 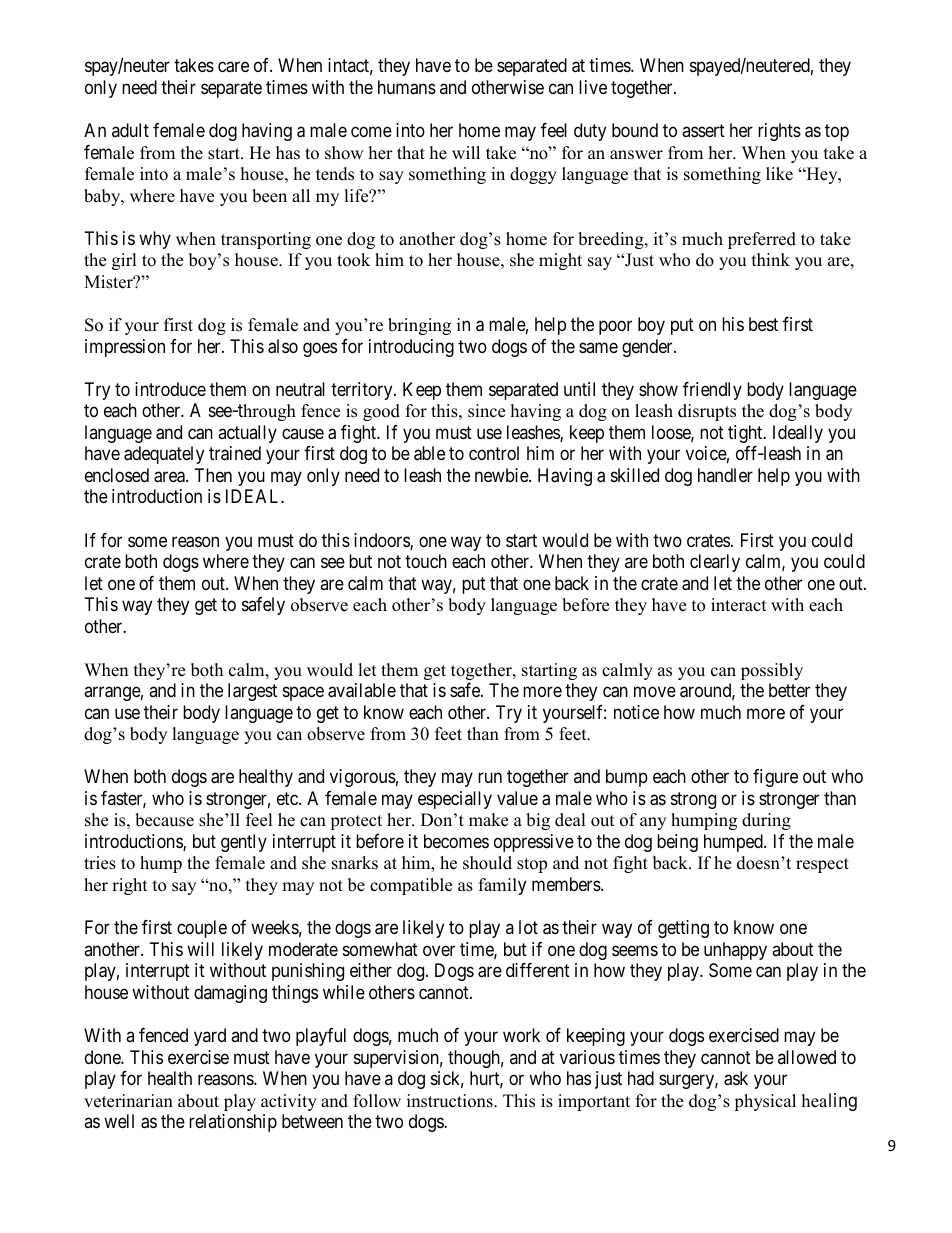 What do you see at coordinates (490, 778) in the image?
I see `run` at bounding box center [490, 778].
